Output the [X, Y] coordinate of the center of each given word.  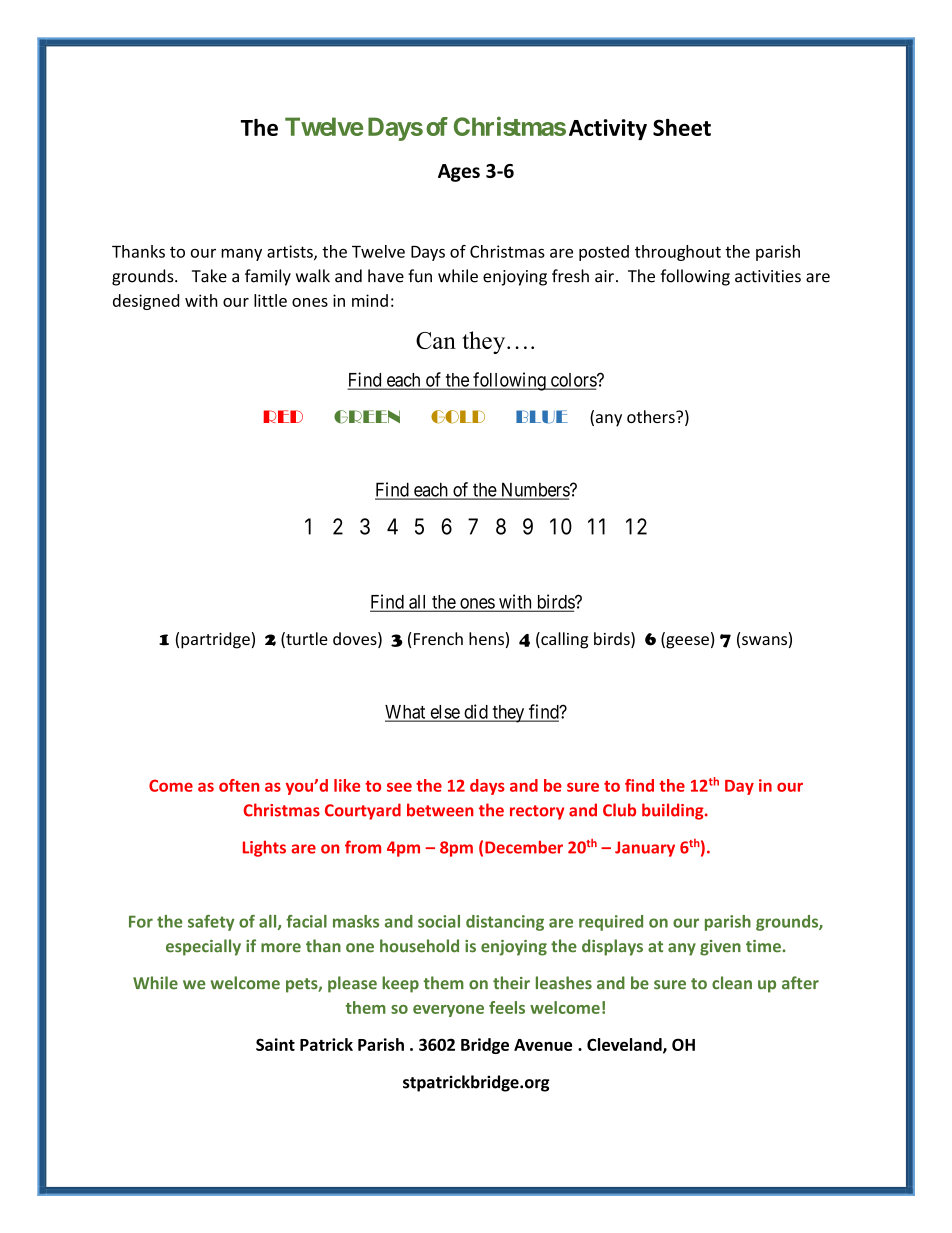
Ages [459, 173]
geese [686, 642]
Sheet [682, 127]
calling [563, 640]
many [241, 254]
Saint [275, 1044]
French [438, 638]
